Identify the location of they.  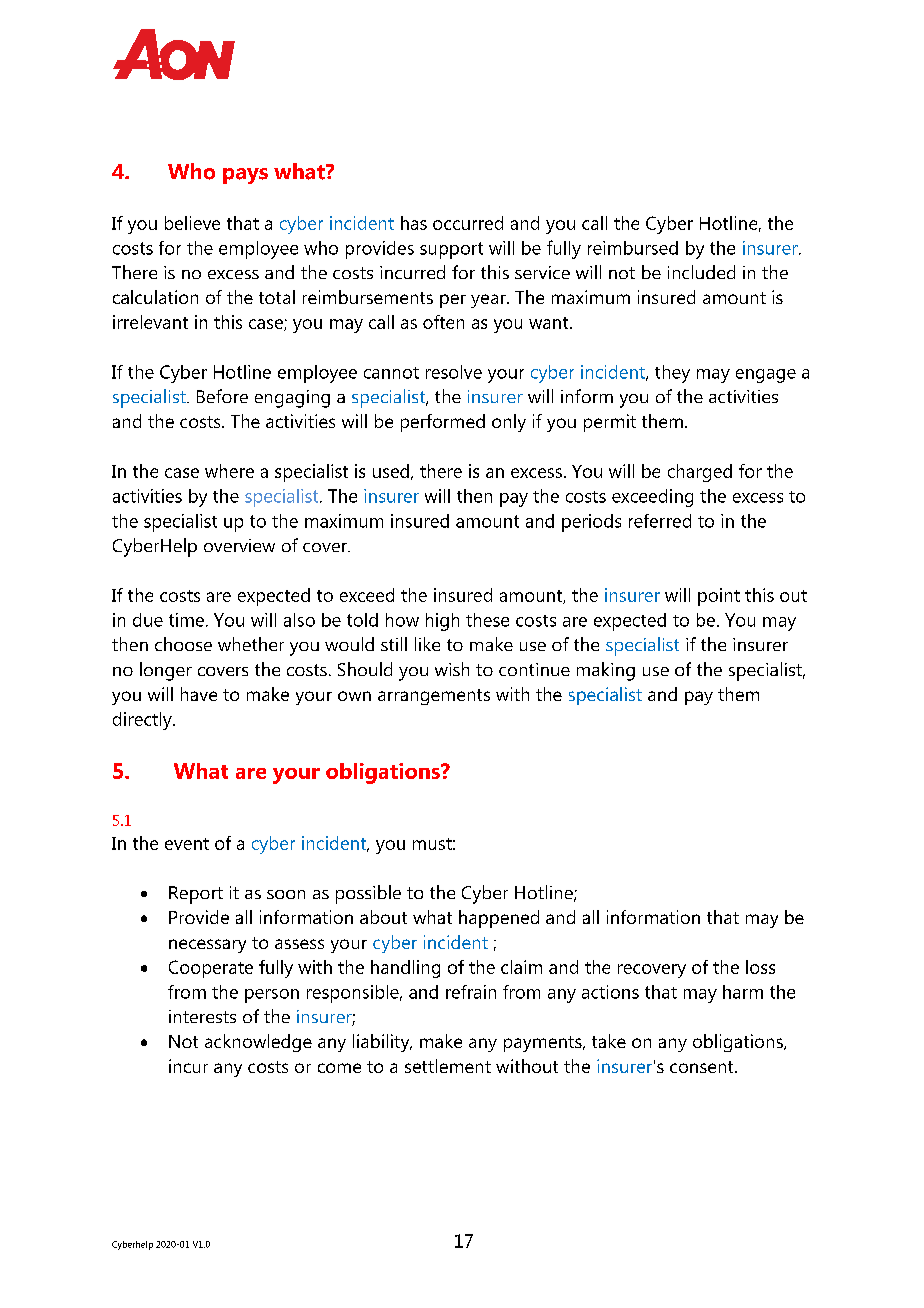
(672, 374).
